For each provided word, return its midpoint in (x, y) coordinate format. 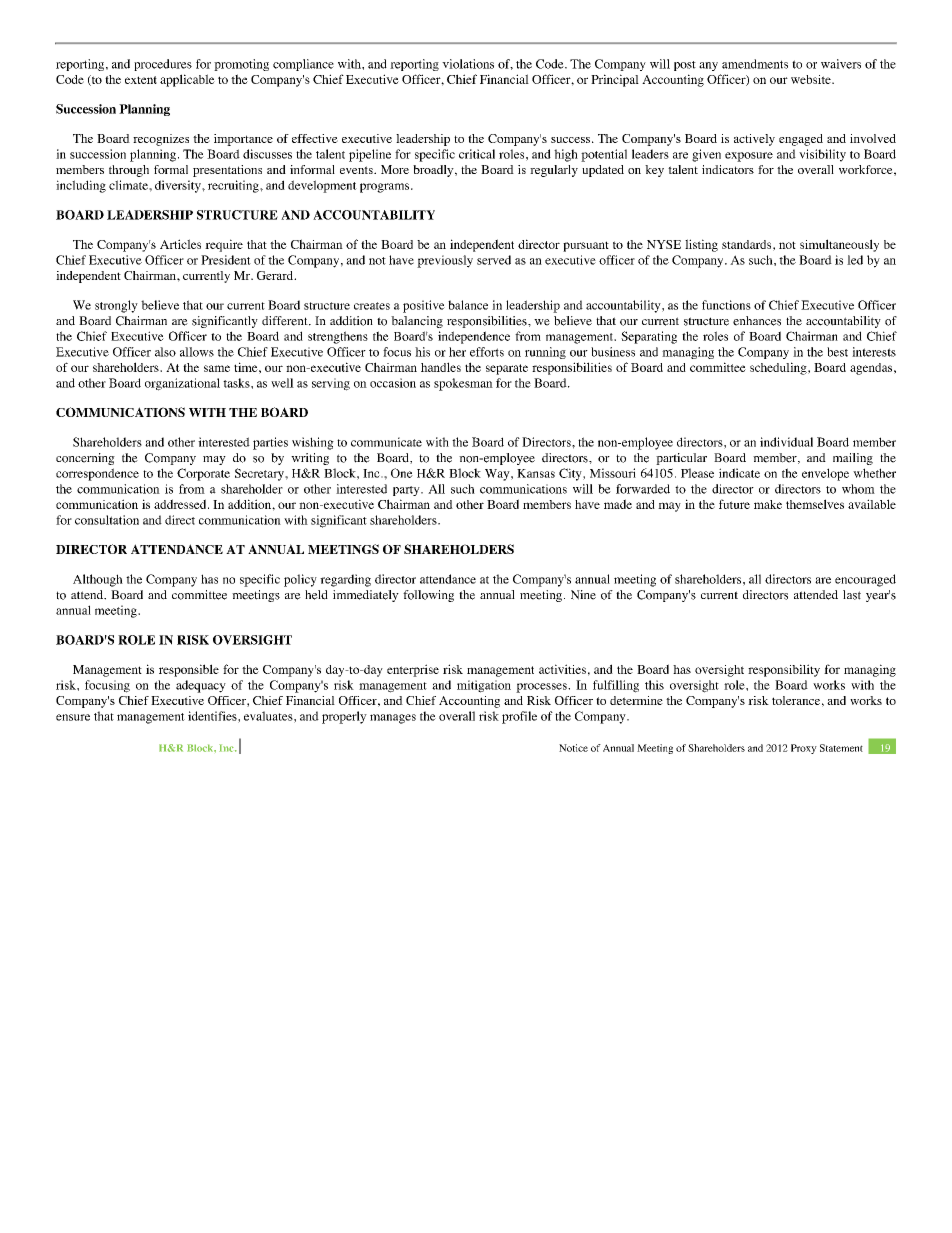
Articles (180, 244)
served (494, 260)
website (812, 79)
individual (786, 442)
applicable (187, 80)
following (428, 596)
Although (98, 580)
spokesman (463, 384)
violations (468, 64)
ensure (73, 717)
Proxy (804, 749)
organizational (182, 384)
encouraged (865, 580)
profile (519, 717)
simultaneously (839, 245)
